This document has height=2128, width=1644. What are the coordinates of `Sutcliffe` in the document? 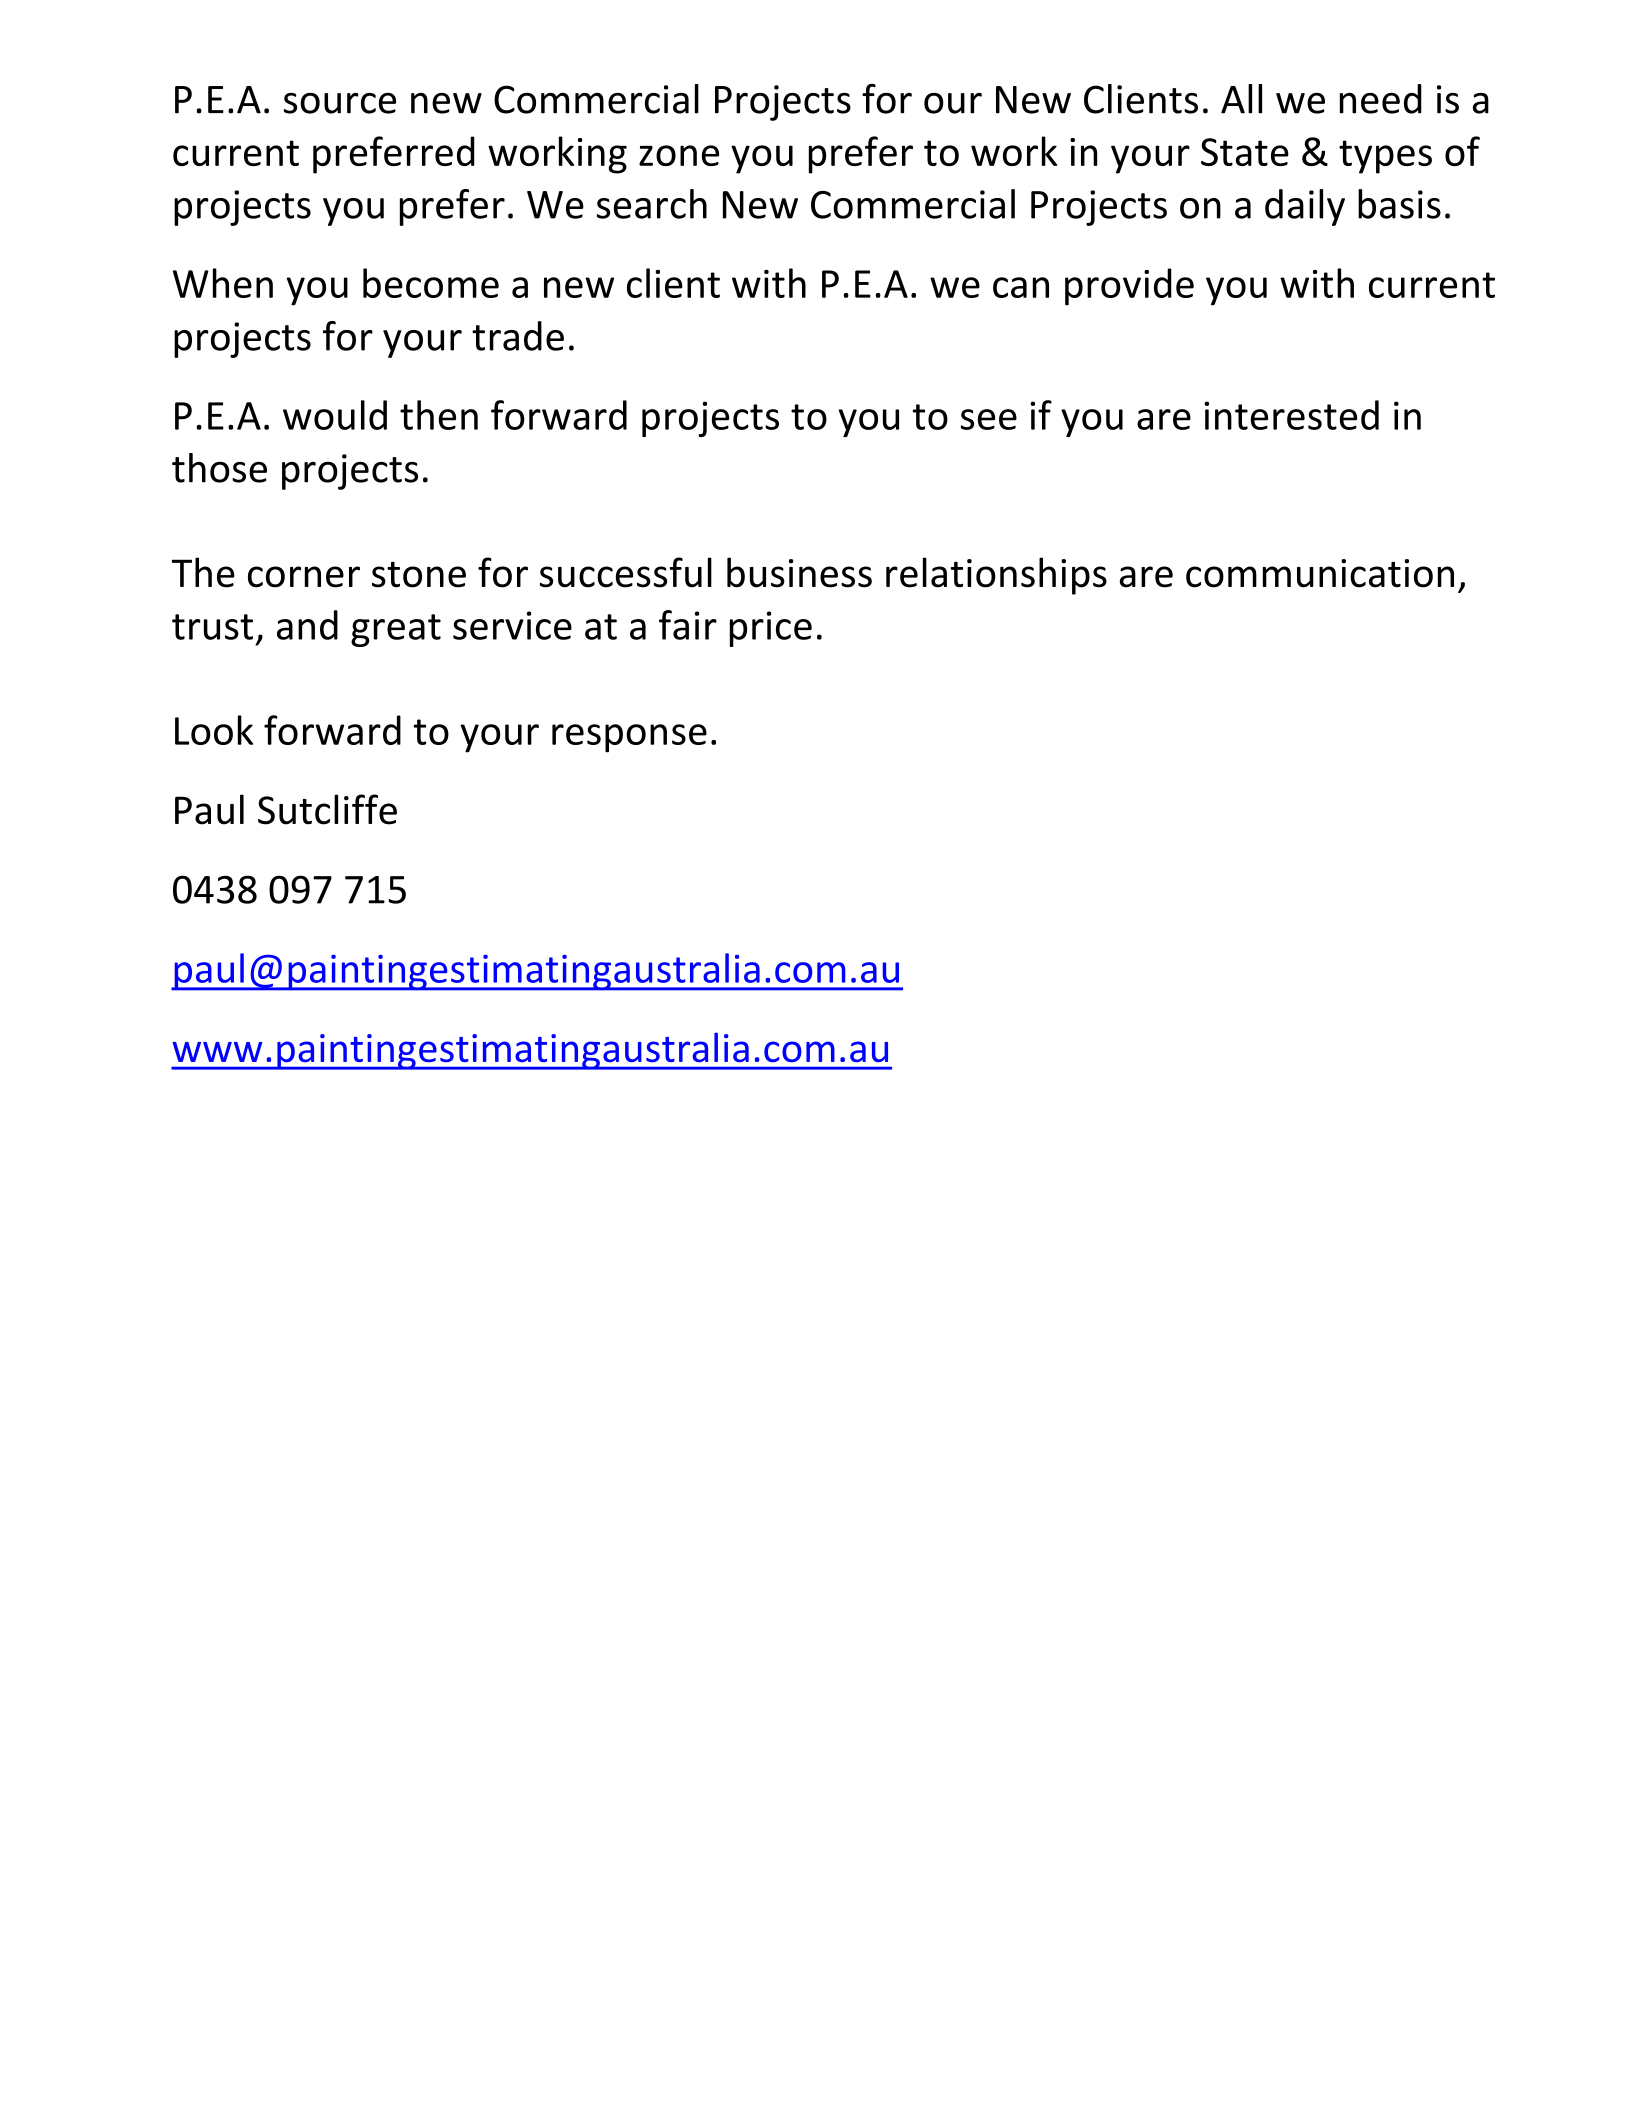 It's located at (327, 809).
